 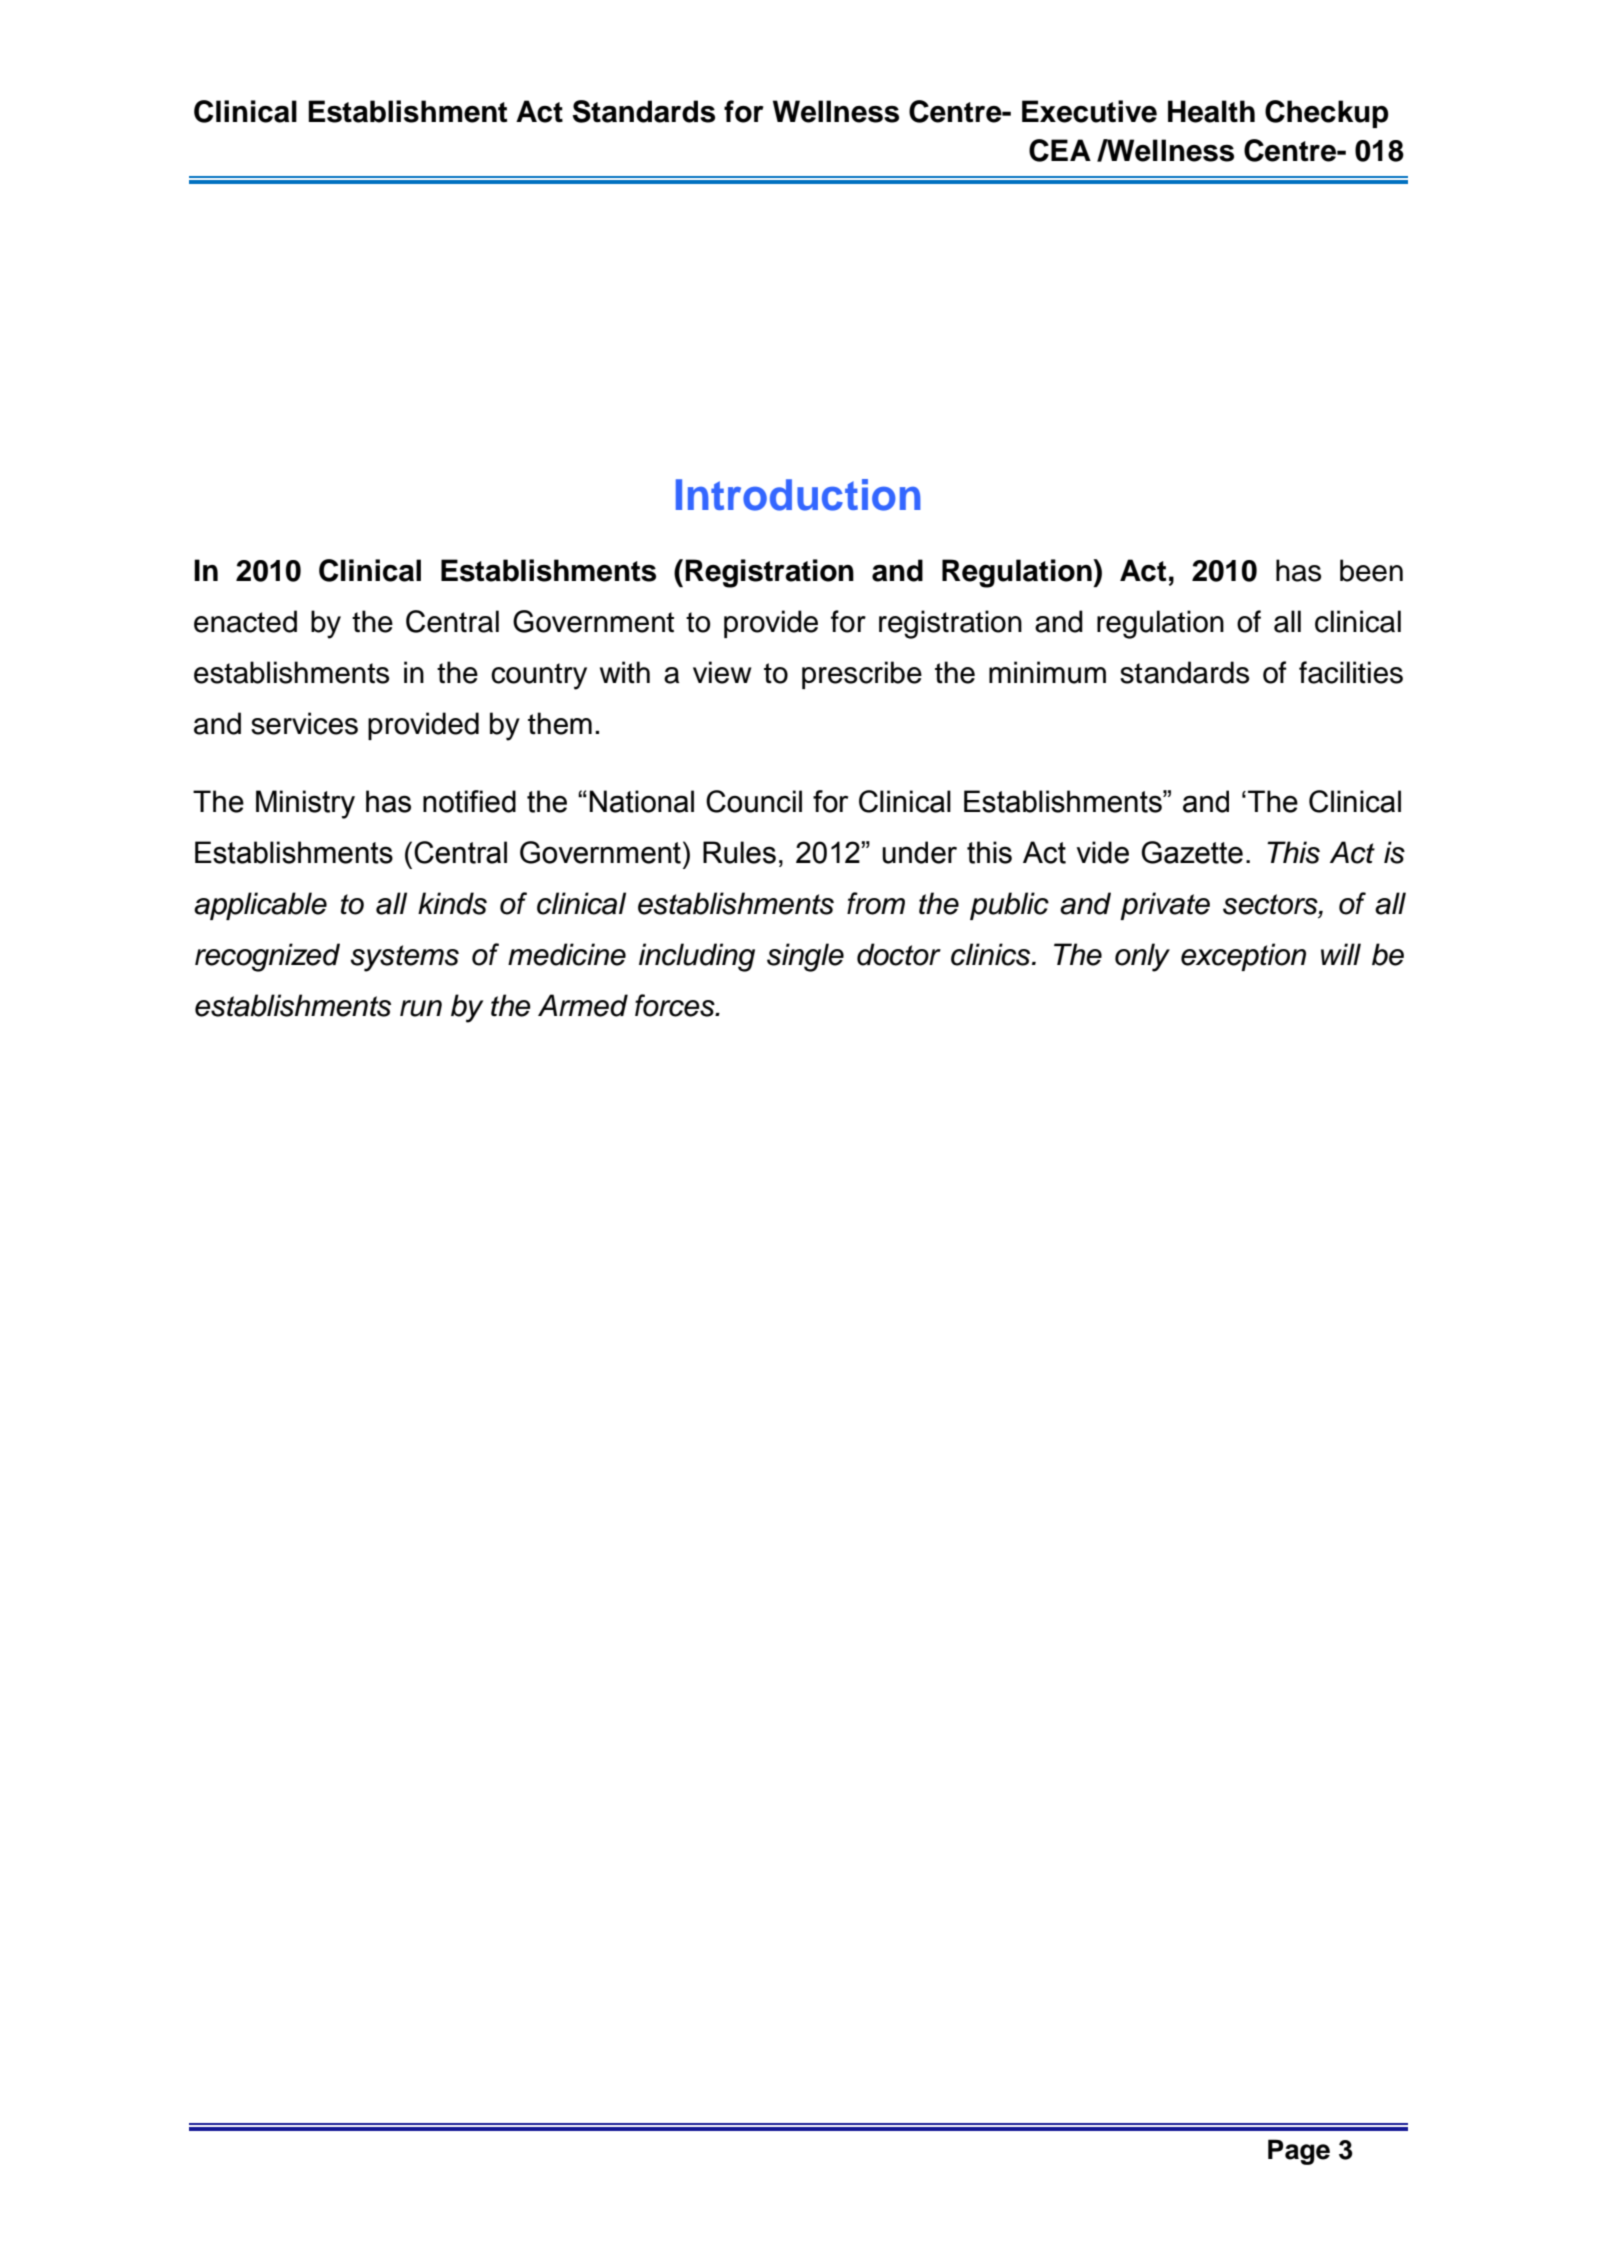 I want to click on Page, so click(x=1299, y=2152).
